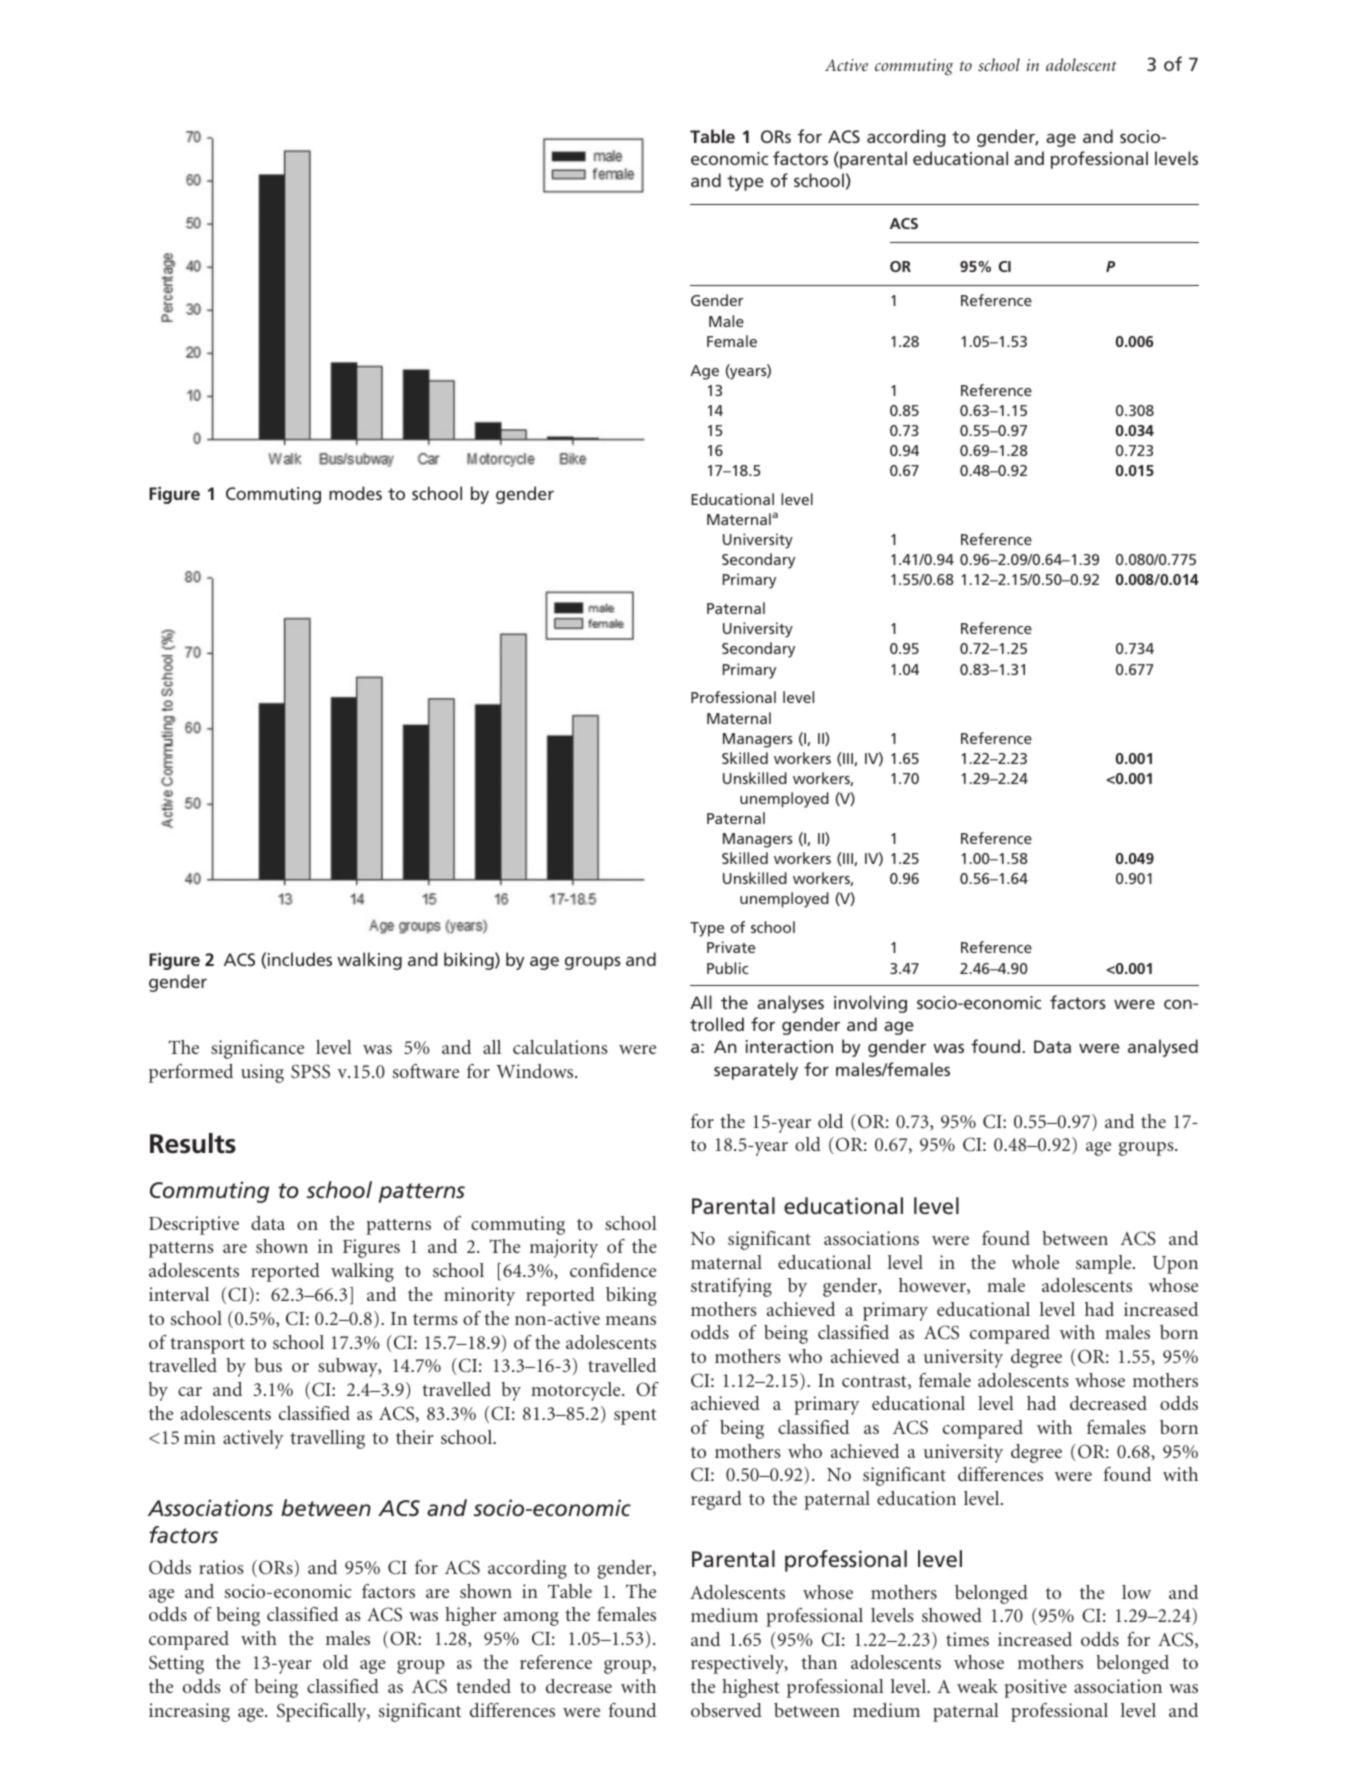 This screenshot has height=1771, width=1370. Describe the element at coordinates (631, 1320) in the screenshot. I see `means` at that location.
